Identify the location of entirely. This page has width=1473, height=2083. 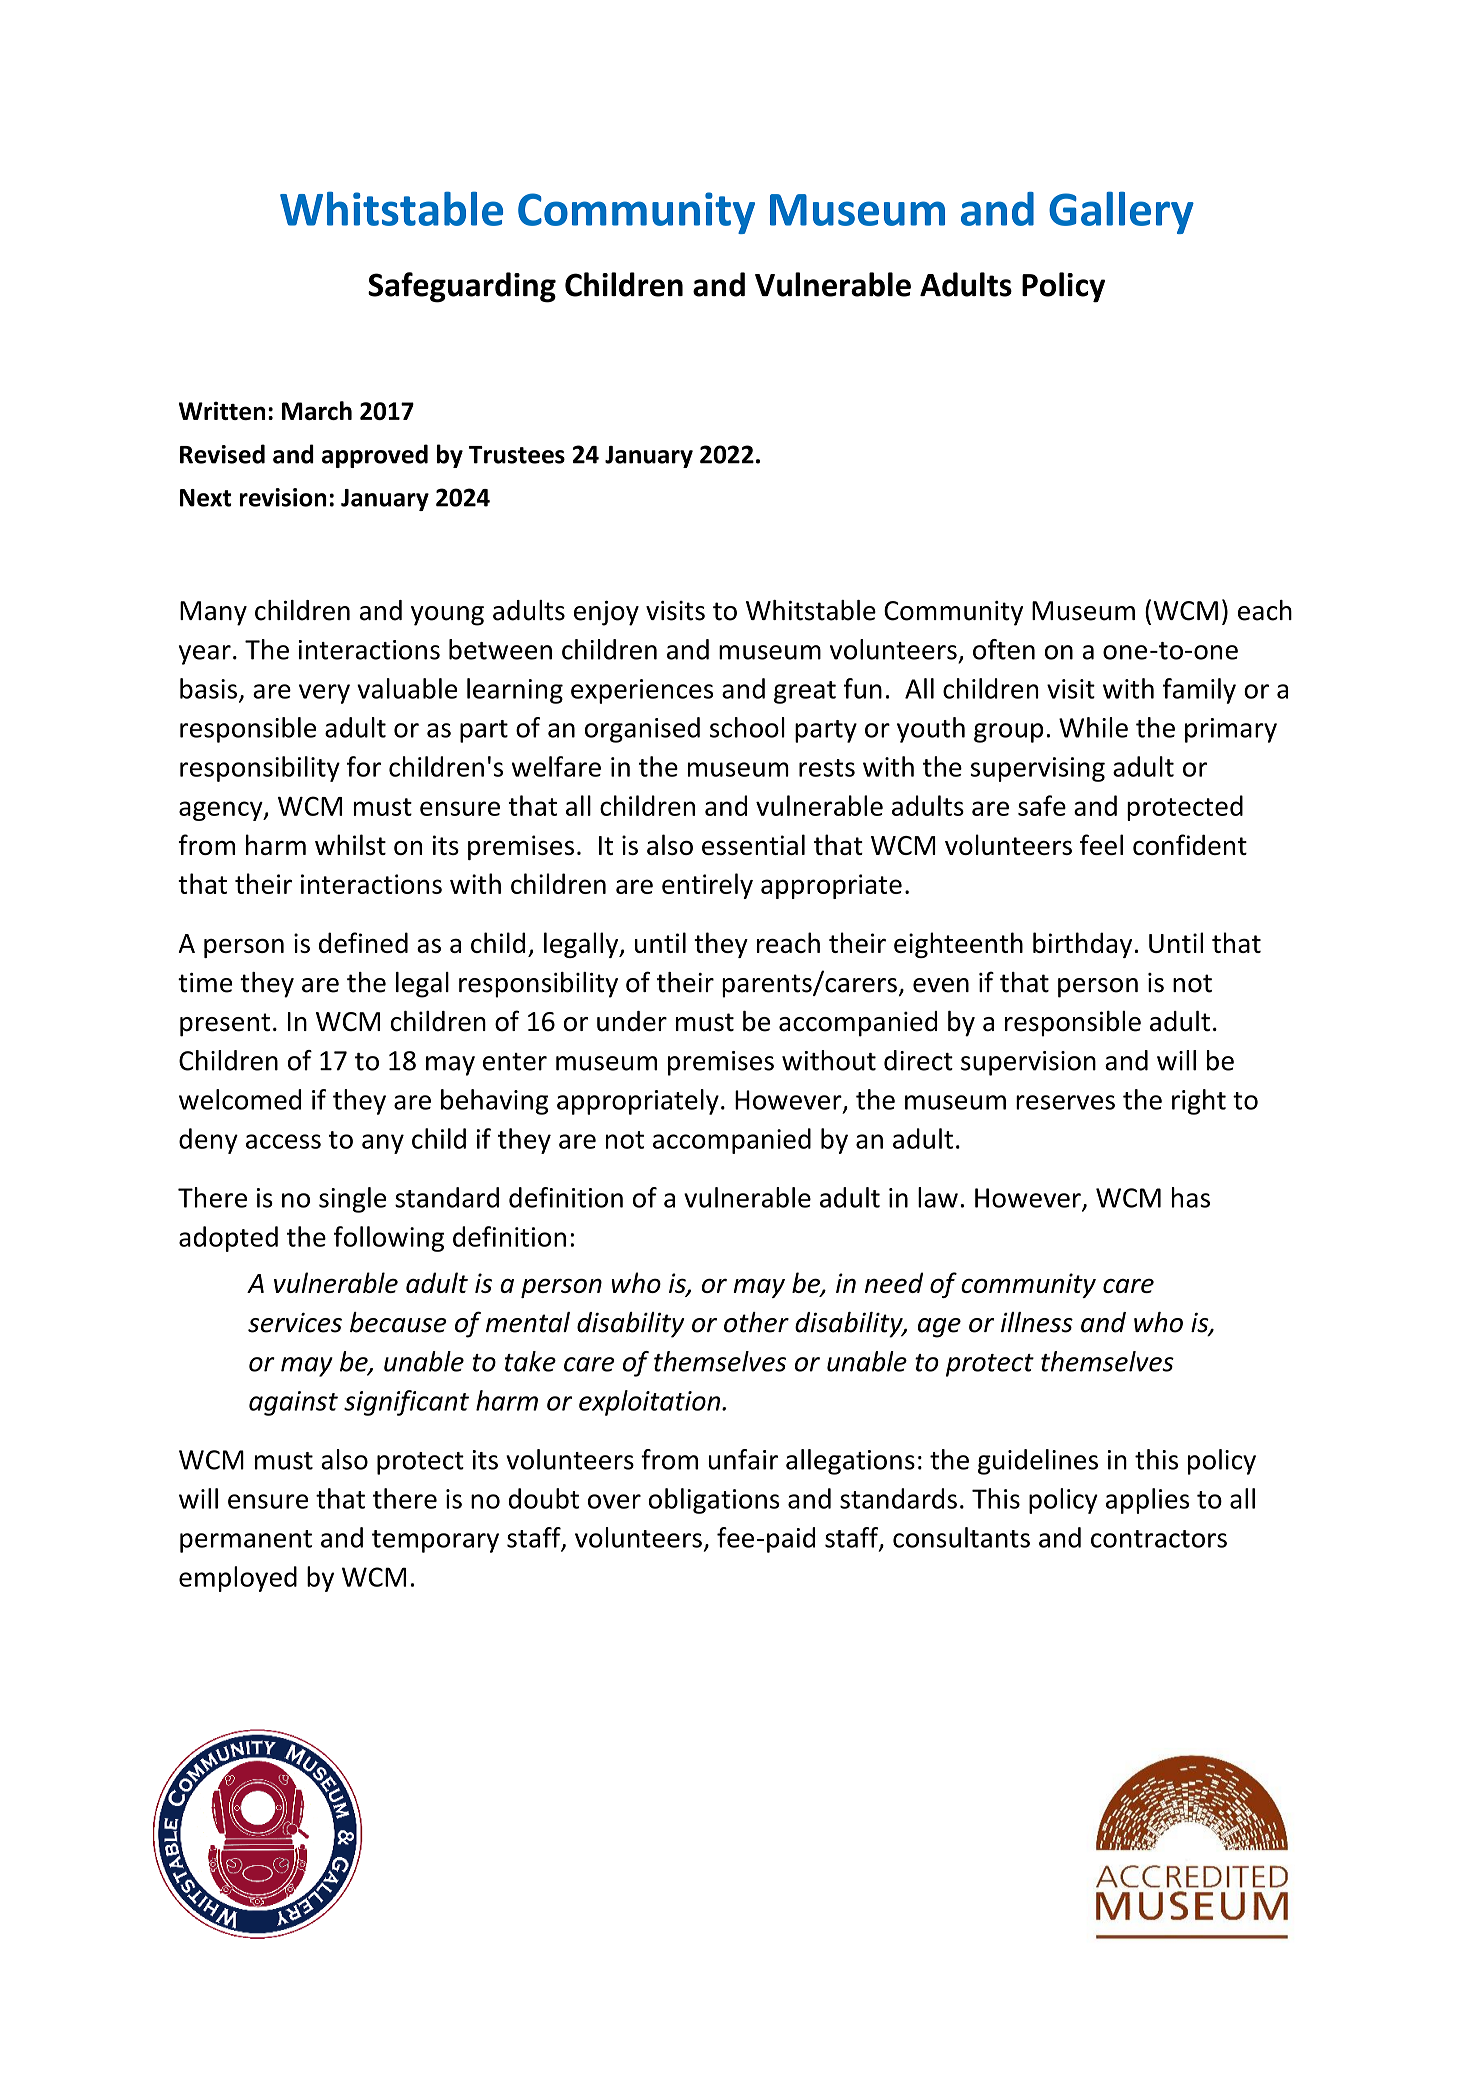
(707, 886).
